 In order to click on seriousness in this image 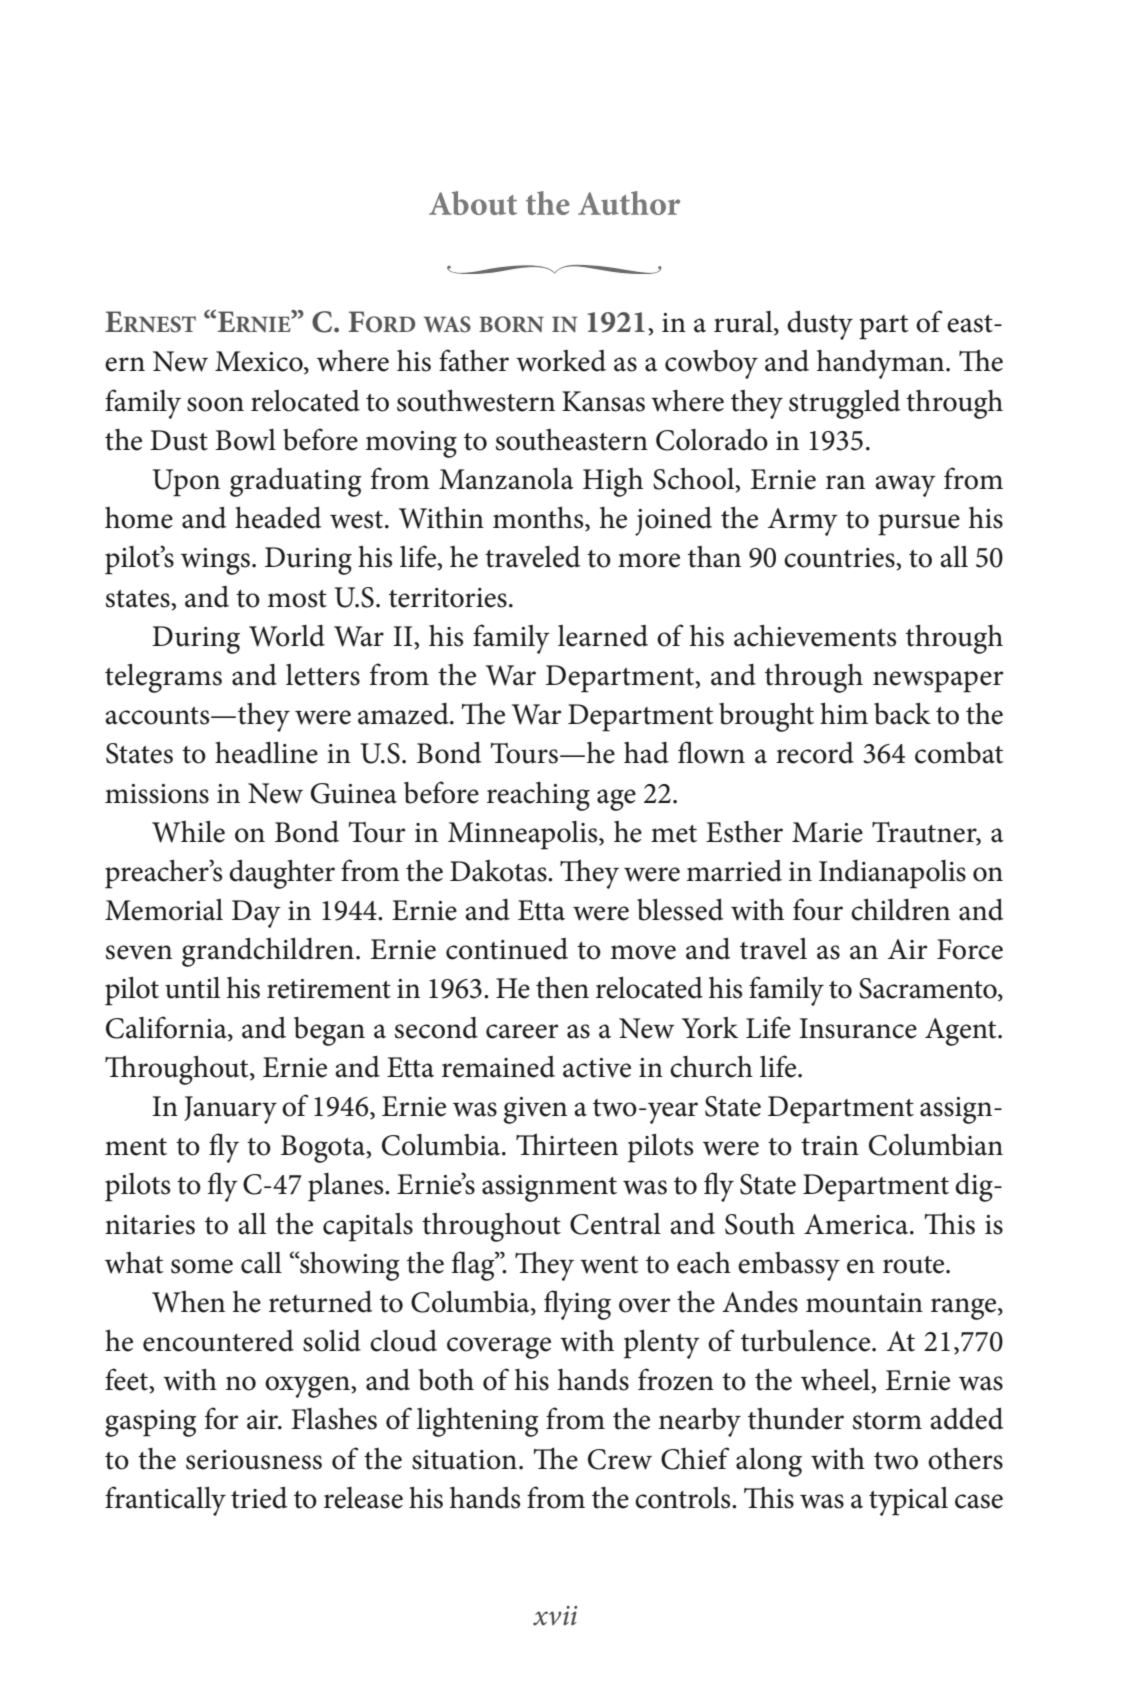, I will do `click(254, 1460)`.
